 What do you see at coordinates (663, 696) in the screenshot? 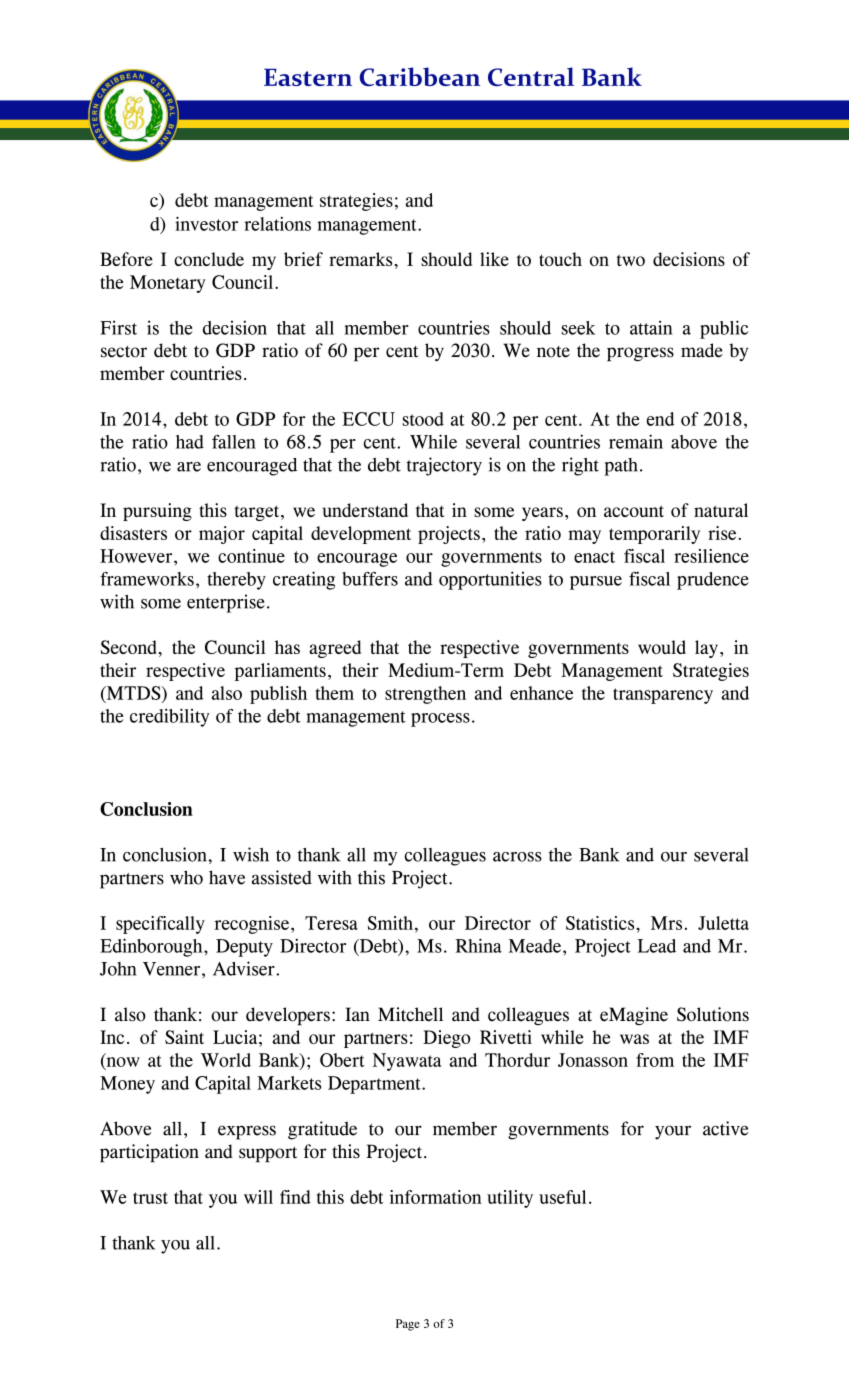
I see `transparency` at bounding box center [663, 696].
